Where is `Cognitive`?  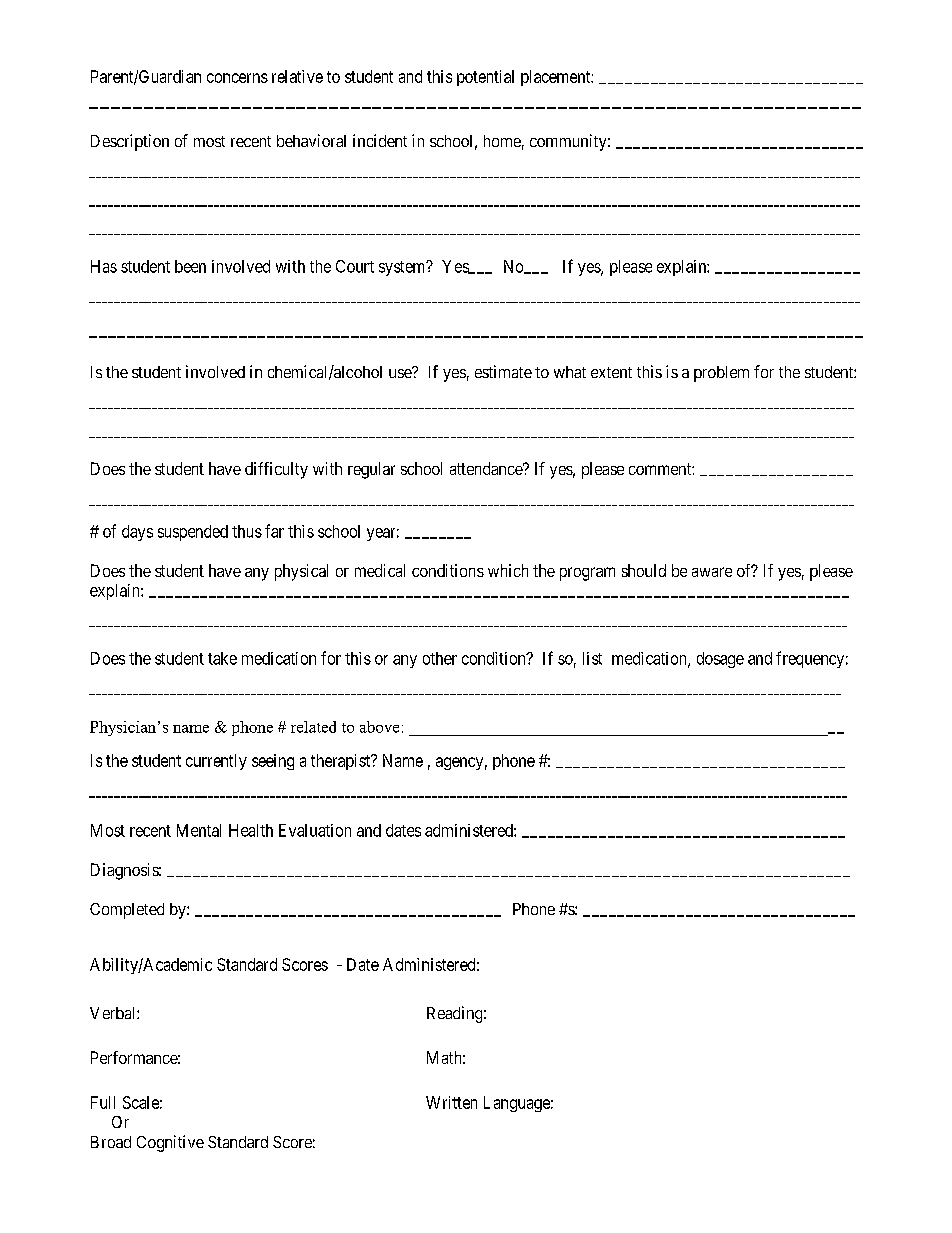 Cognitive is located at coordinates (170, 1143).
